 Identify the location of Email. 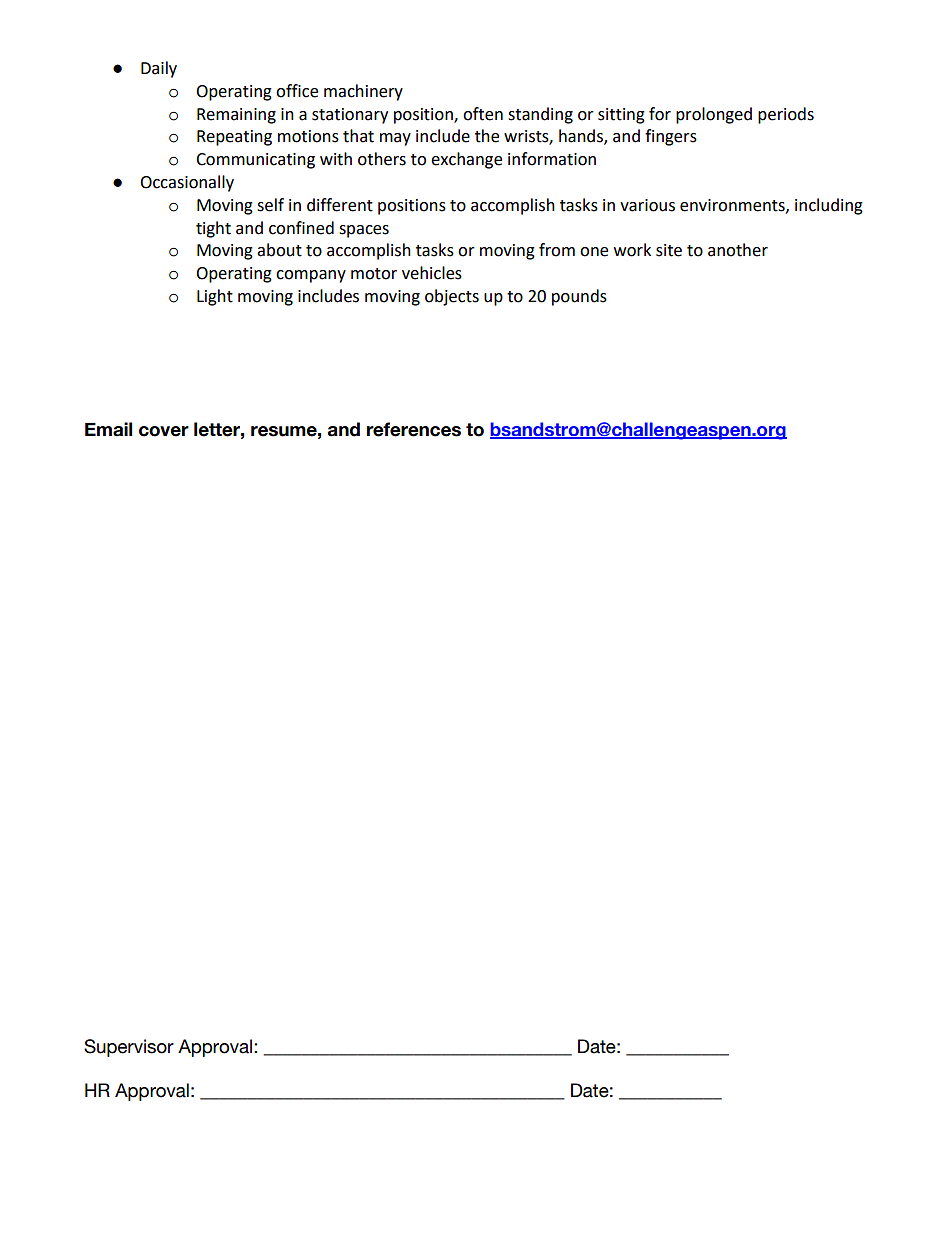
(108, 429).
